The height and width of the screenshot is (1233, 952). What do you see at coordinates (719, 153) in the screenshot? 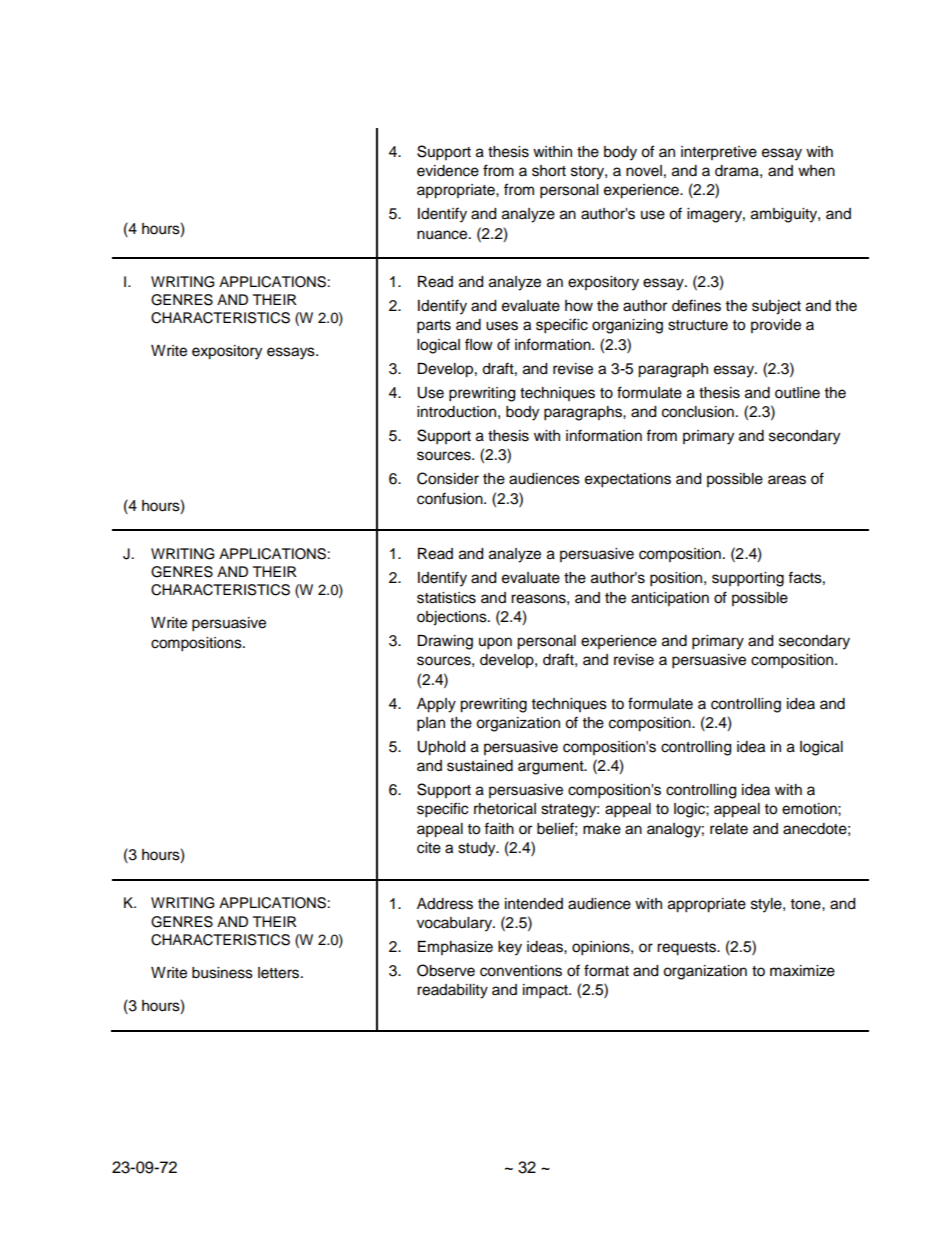
I see `interpretive` at bounding box center [719, 153].
